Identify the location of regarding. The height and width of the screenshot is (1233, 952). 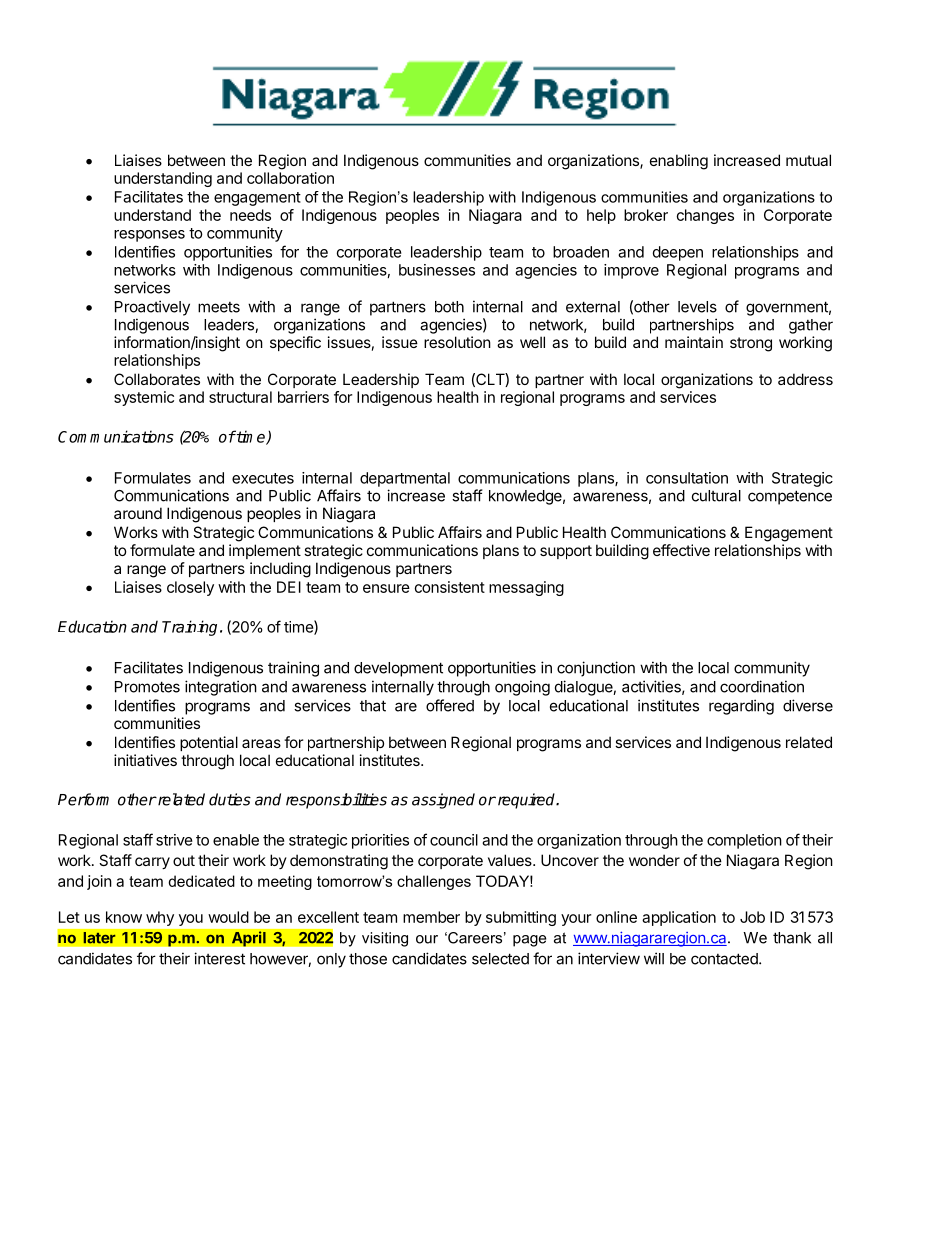
(741, 707).
